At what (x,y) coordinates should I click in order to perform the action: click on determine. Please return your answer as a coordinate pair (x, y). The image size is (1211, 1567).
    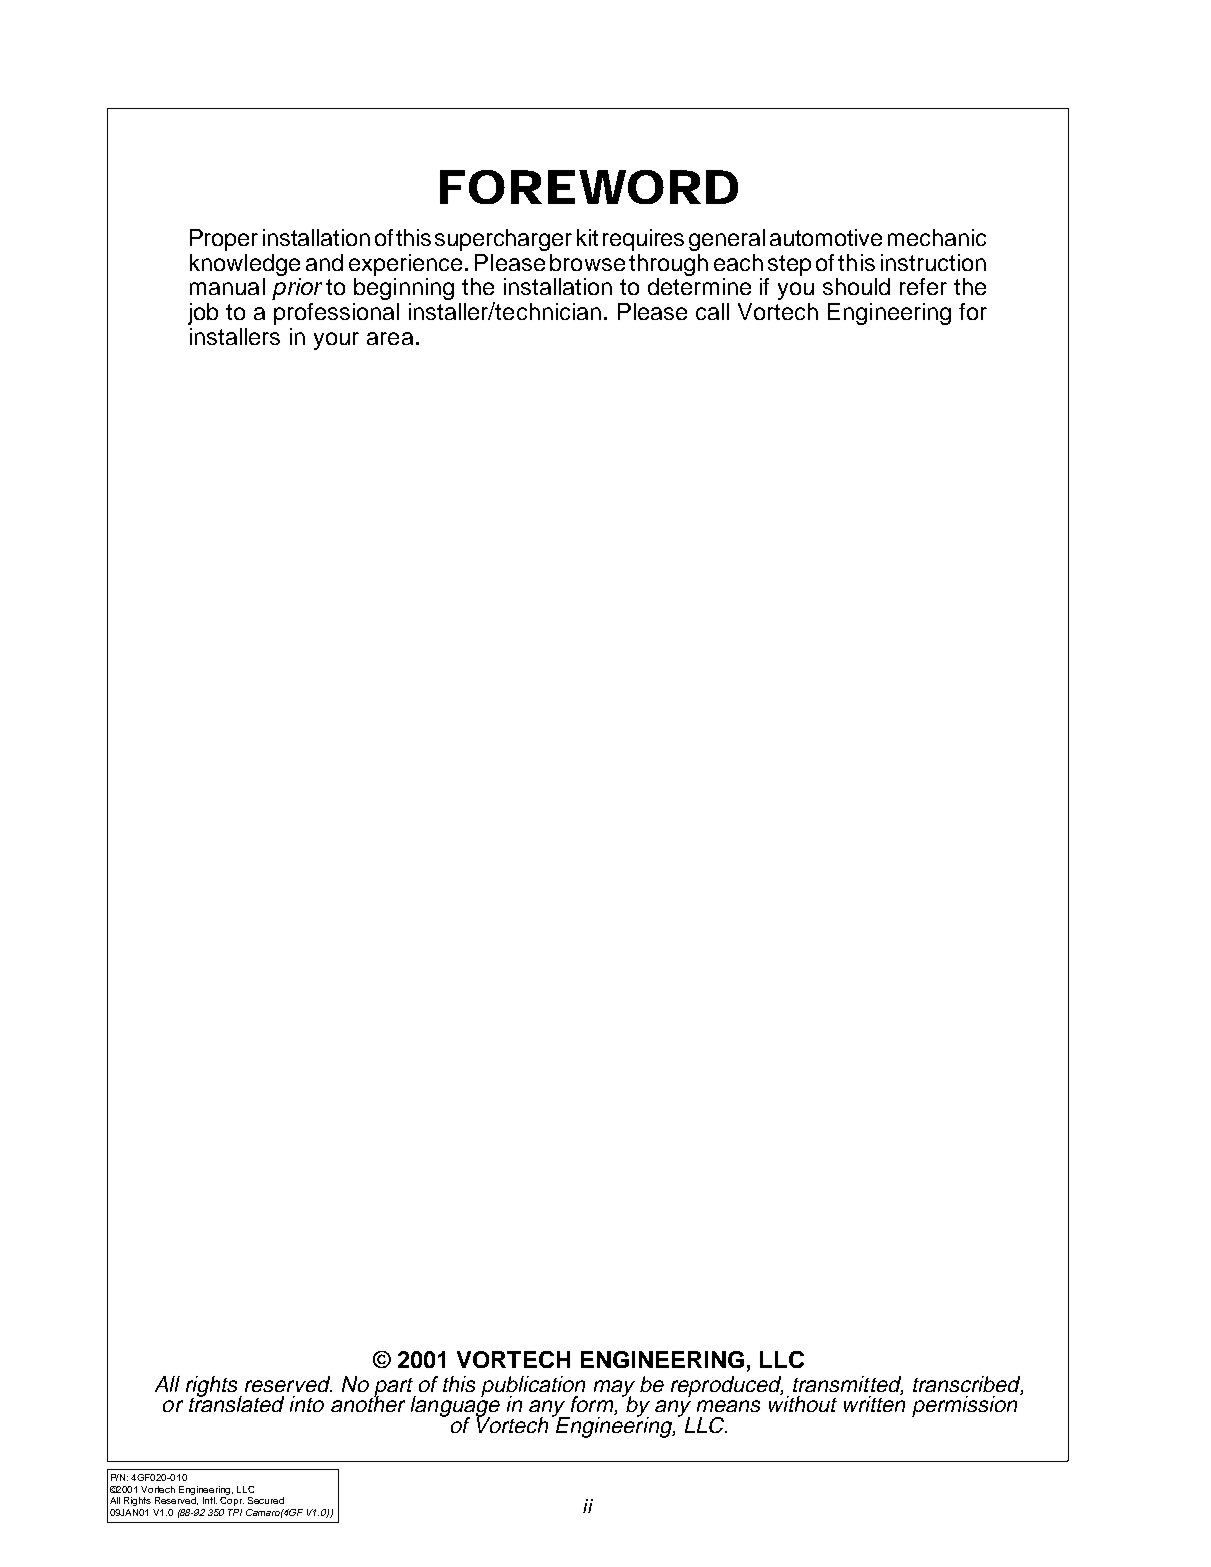
    Looking at the image, I should click on (699, 286).
